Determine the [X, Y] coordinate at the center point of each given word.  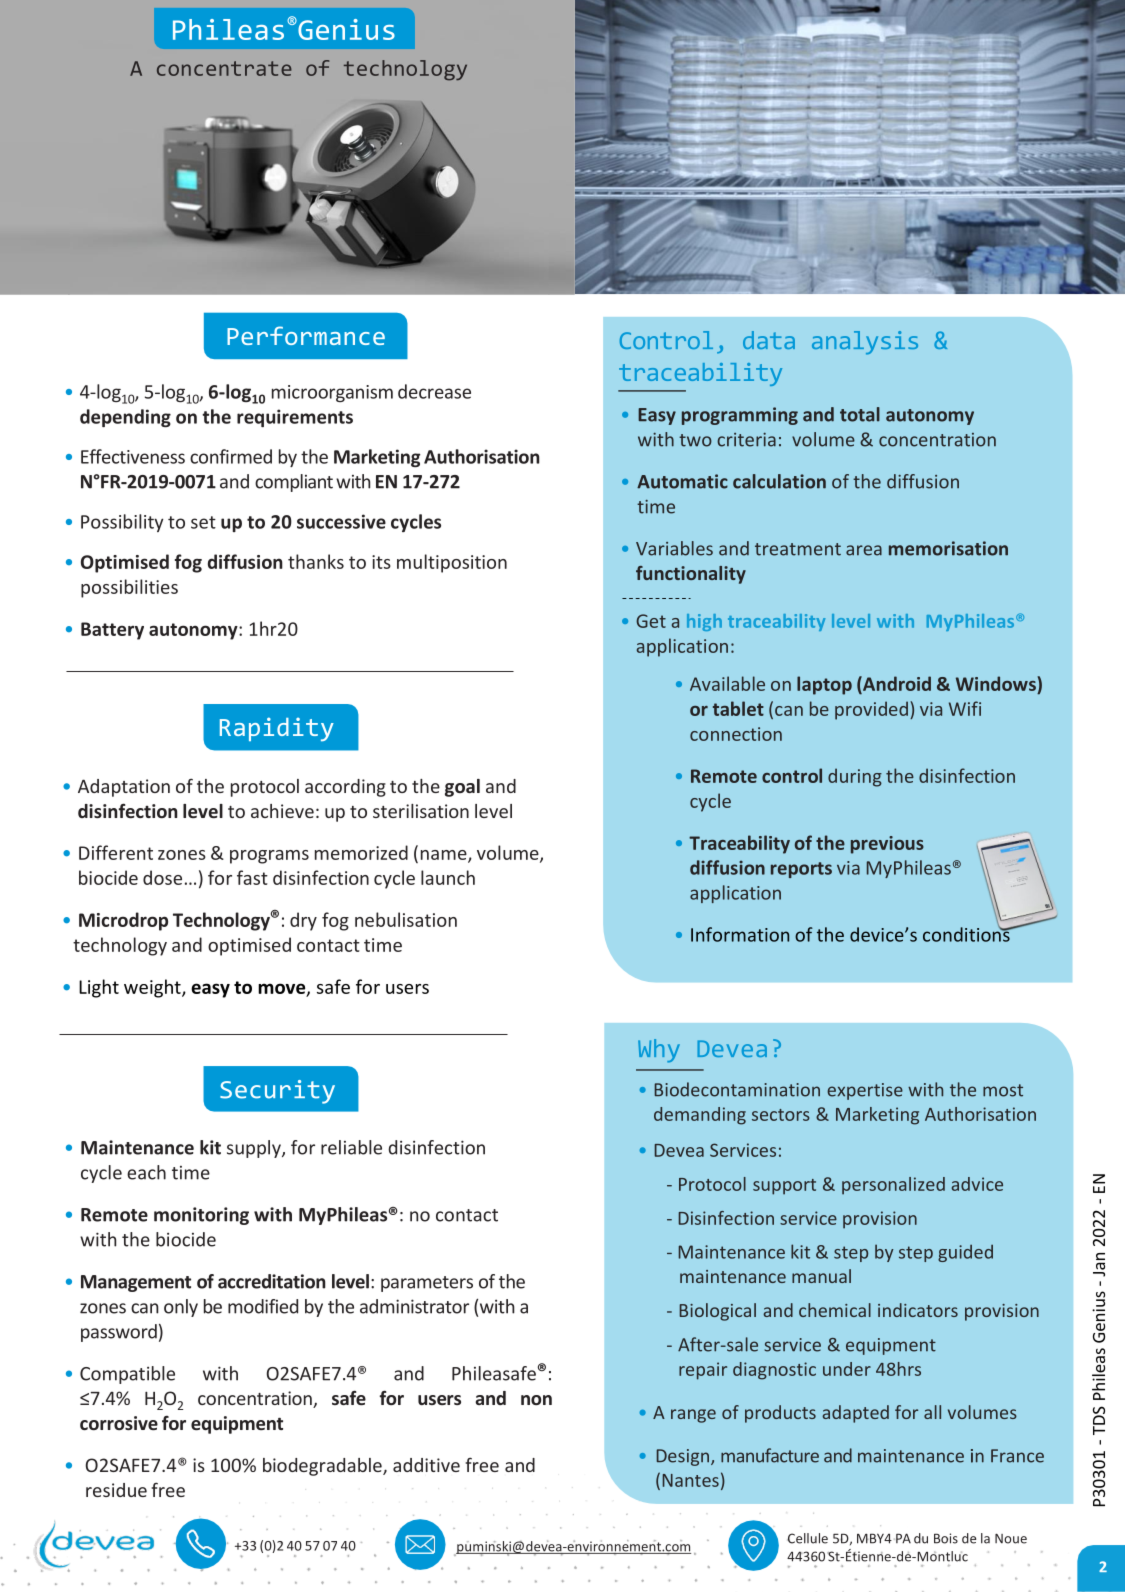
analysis [865, 343]
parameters [427, 1284]
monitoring [201, 1216]
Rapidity [277, 729]
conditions [967, 933]
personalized [893, 1186]
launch [448, 877]
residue [116, 1490]
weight [153, 988]
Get [651, 621]
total [860, 414]
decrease [434, 391]
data [769, 340]
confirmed [231, 456]
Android [896, 683]
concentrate [224, 68]
